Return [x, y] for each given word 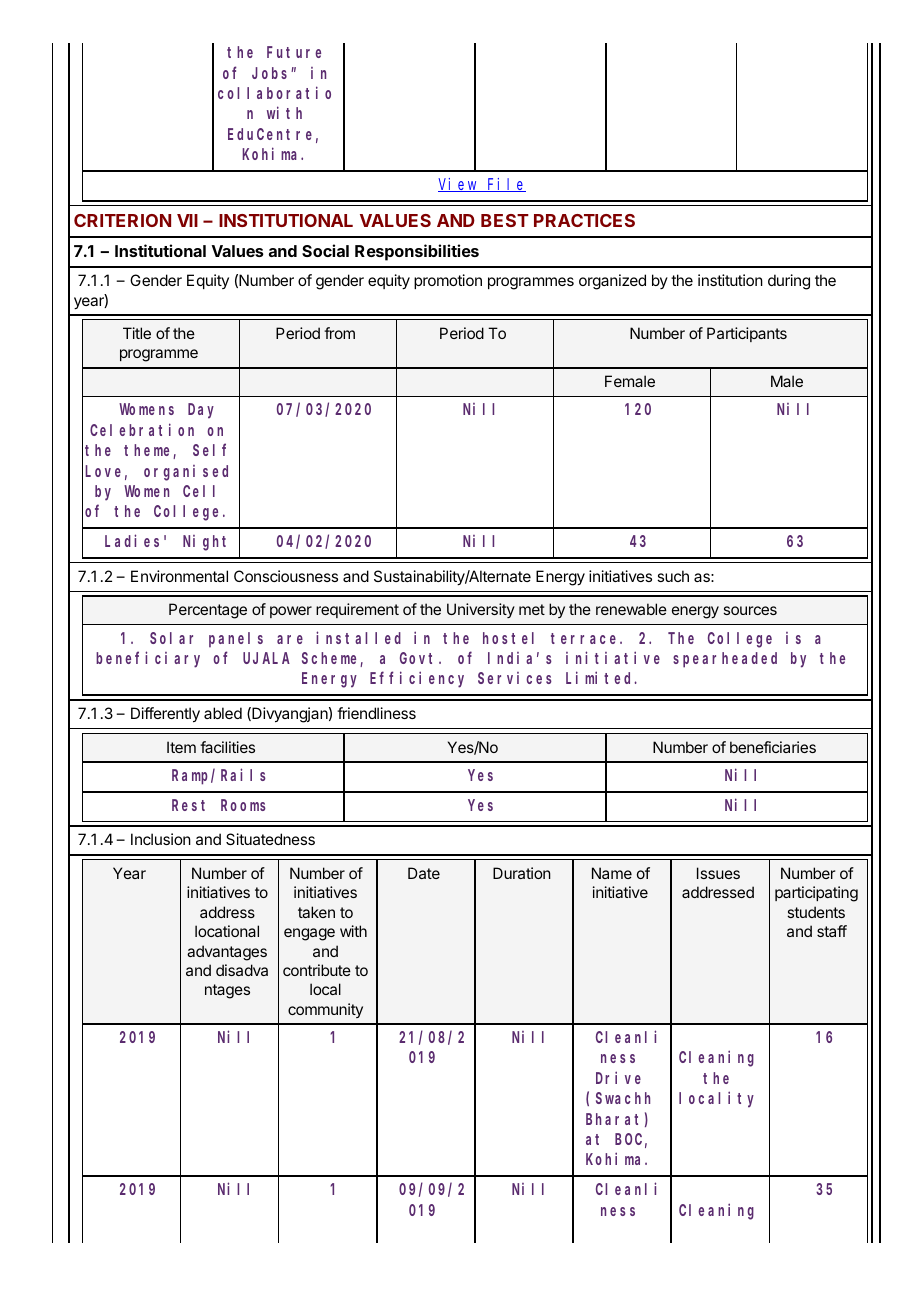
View [459, 185]
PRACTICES [584, 220]
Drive [618, 1077]
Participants [747, 334]
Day [201, 411]
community [325, 1010]
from [339, 333]
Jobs [272, 73]
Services [515, 678]
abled [223, 713]
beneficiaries [773, 747]
